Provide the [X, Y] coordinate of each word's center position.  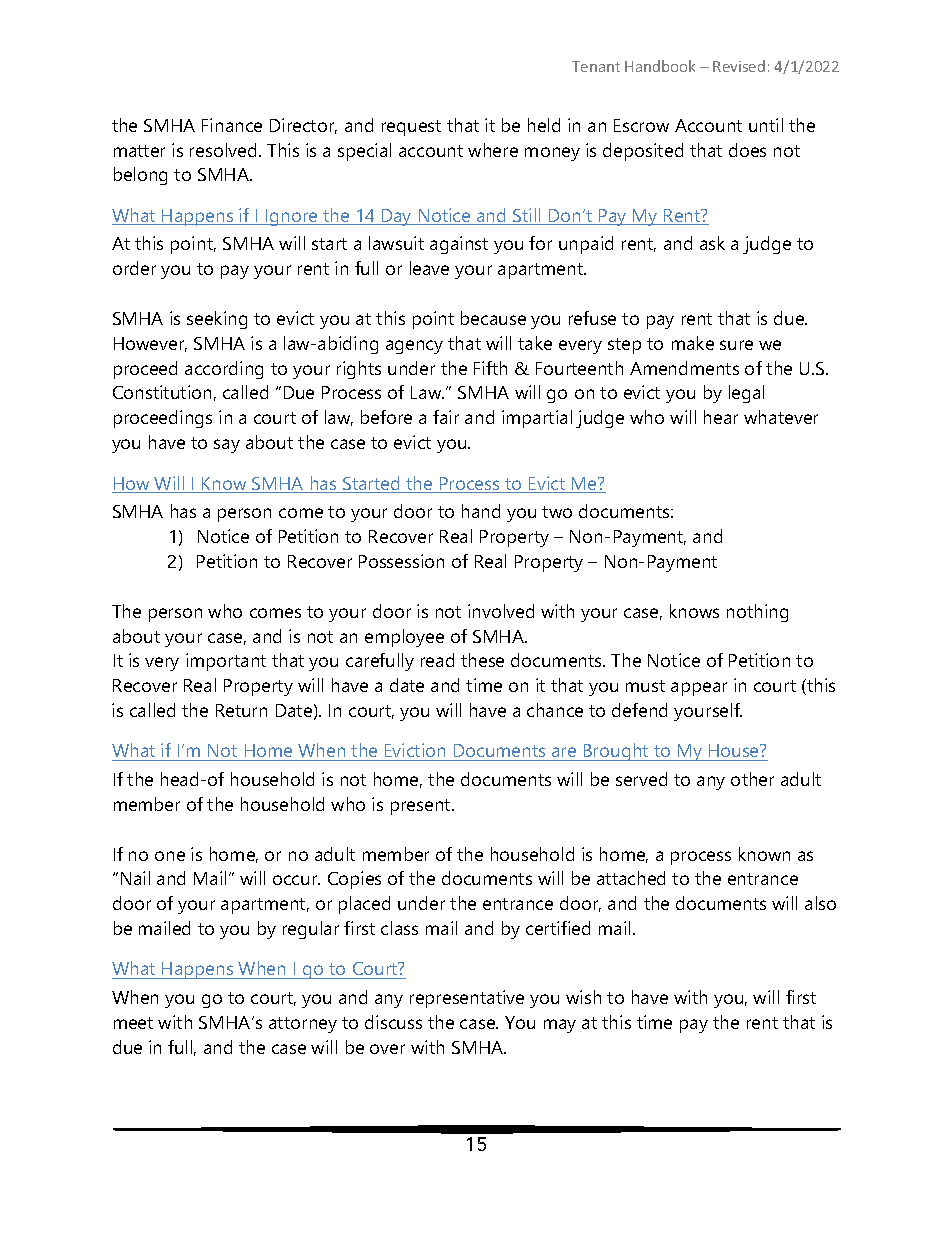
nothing [757, 613]
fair [446, 417]
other [752, 779]
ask [712, 243]
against [459, 245]
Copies [354, 880]
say [227, 446]
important [226, 662]
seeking [217, 320]
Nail [135, 878]
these [482, 660]
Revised [739, 66]
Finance [232, 125]
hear [721, 417]
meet [133, 1023]
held [544, 125]
